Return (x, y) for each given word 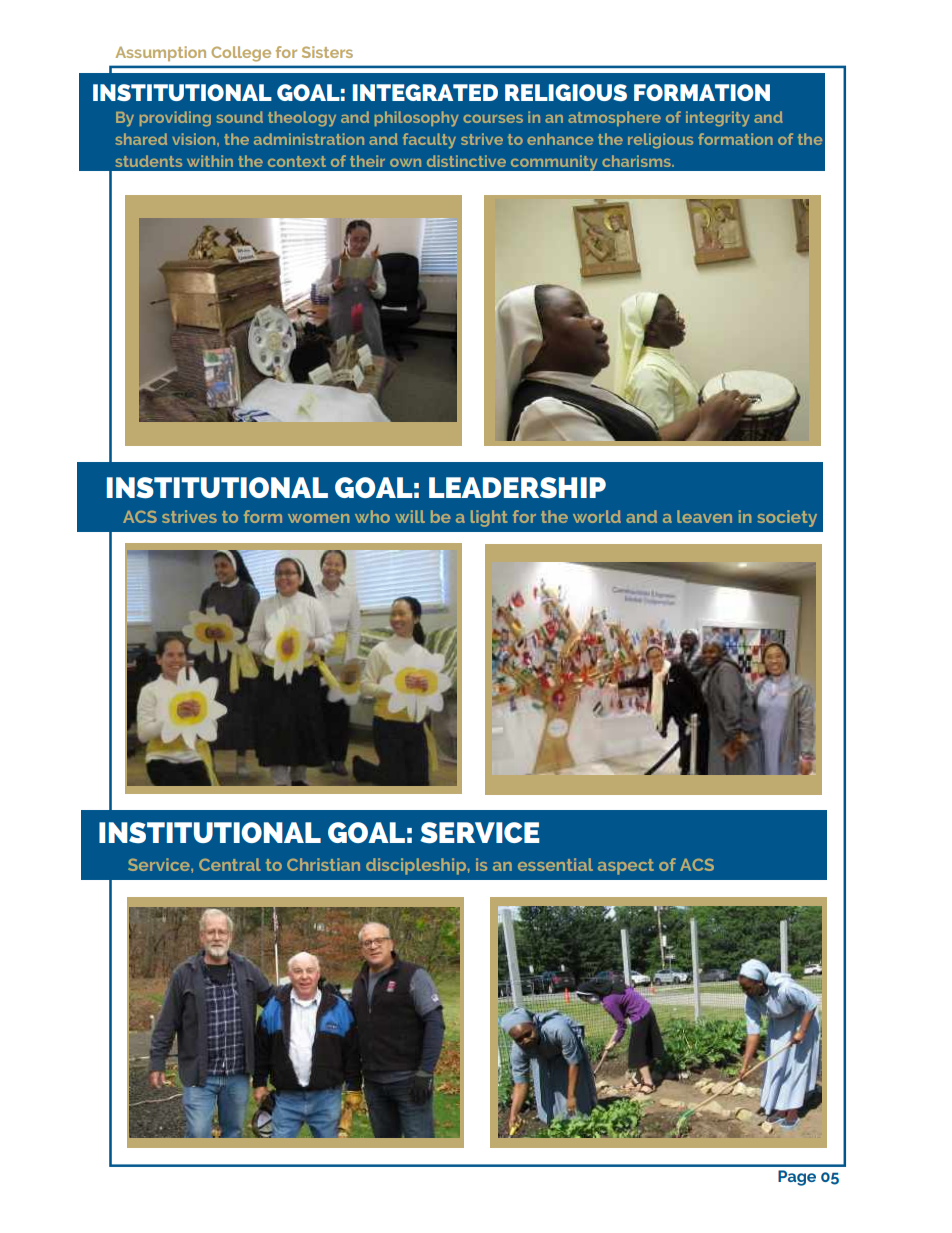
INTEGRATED (425, 92)
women (319, 518)
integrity (718, 119)
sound (240, 117)
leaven (704, 516)
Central (230, 864)
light (489, 518)
